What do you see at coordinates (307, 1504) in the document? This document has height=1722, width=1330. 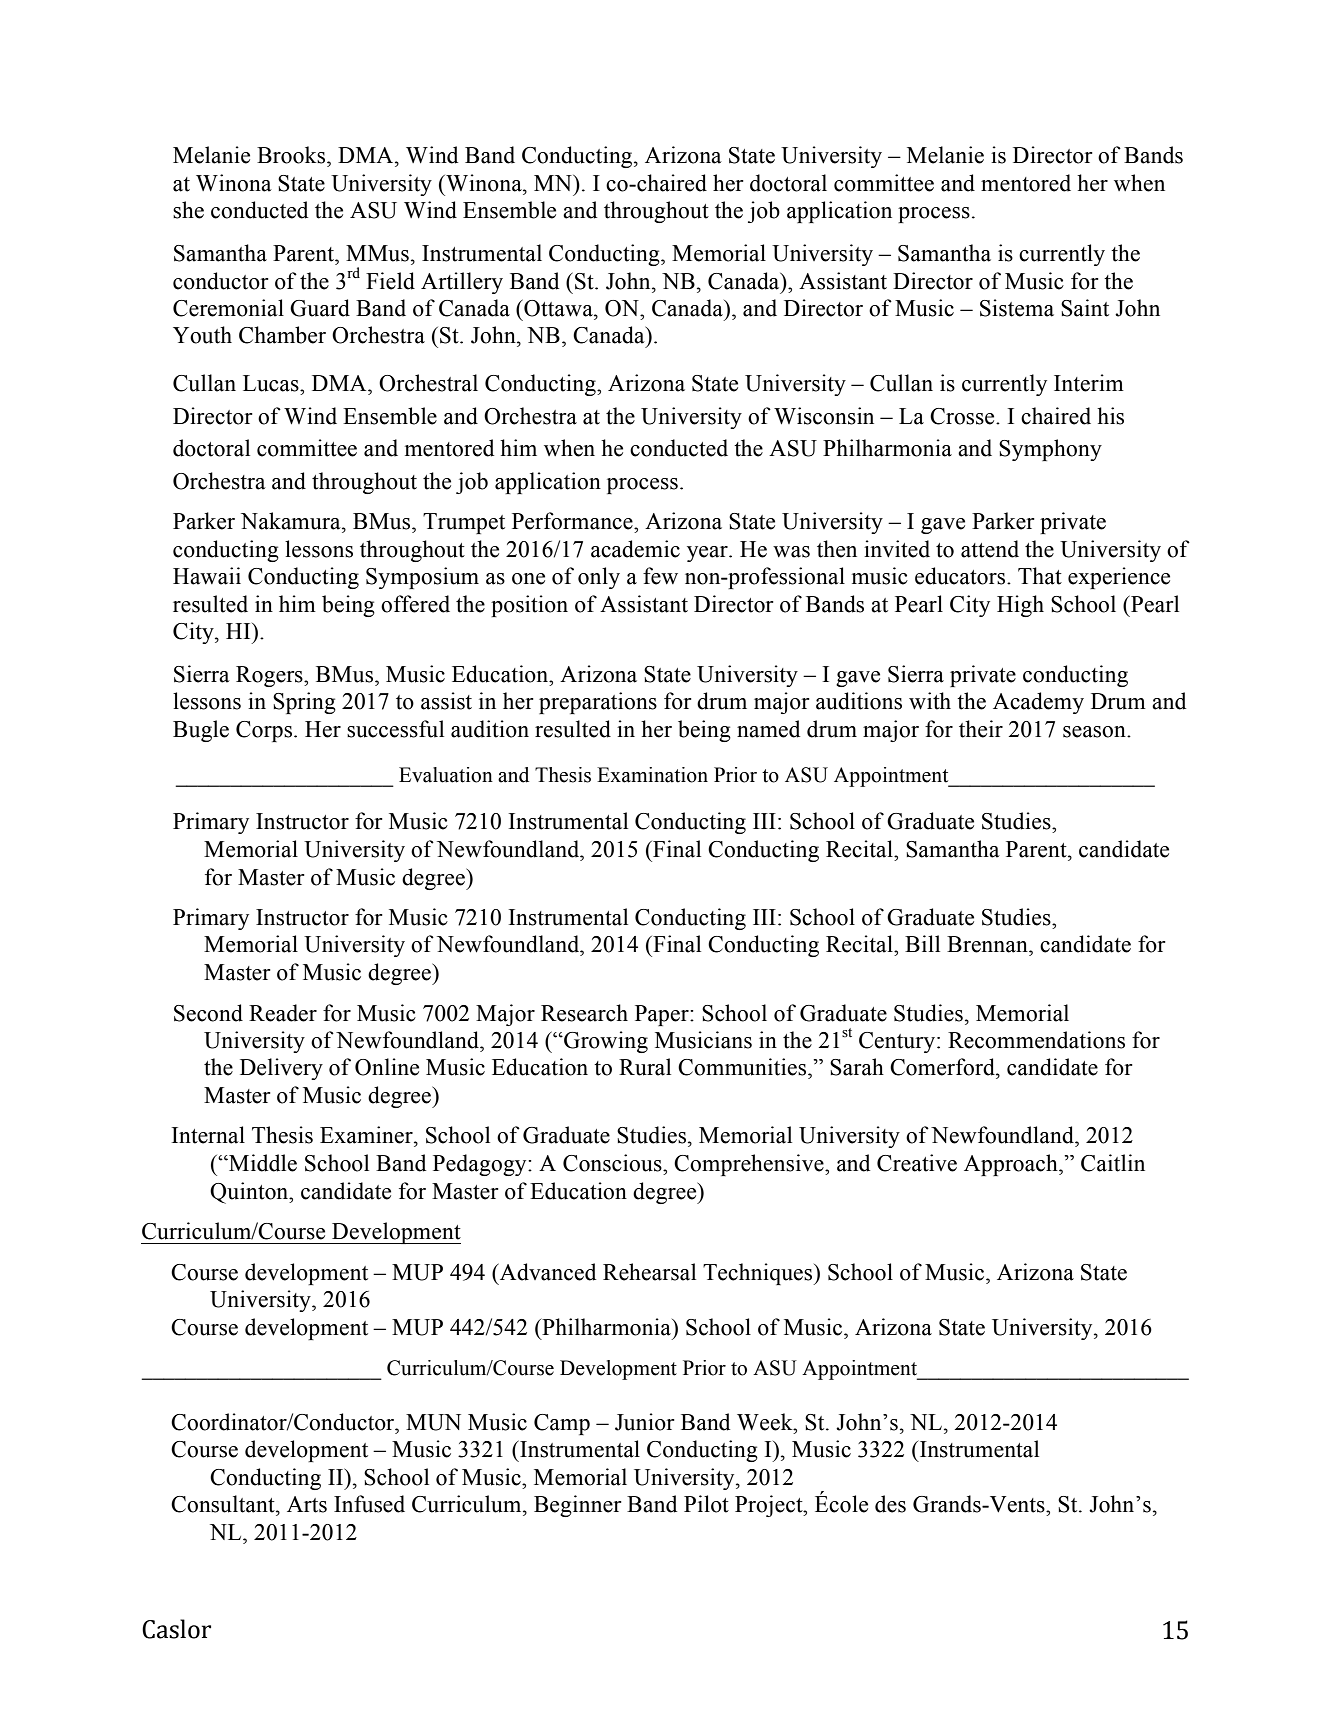 I see `Arts` at bounding box center [307, 1504].
